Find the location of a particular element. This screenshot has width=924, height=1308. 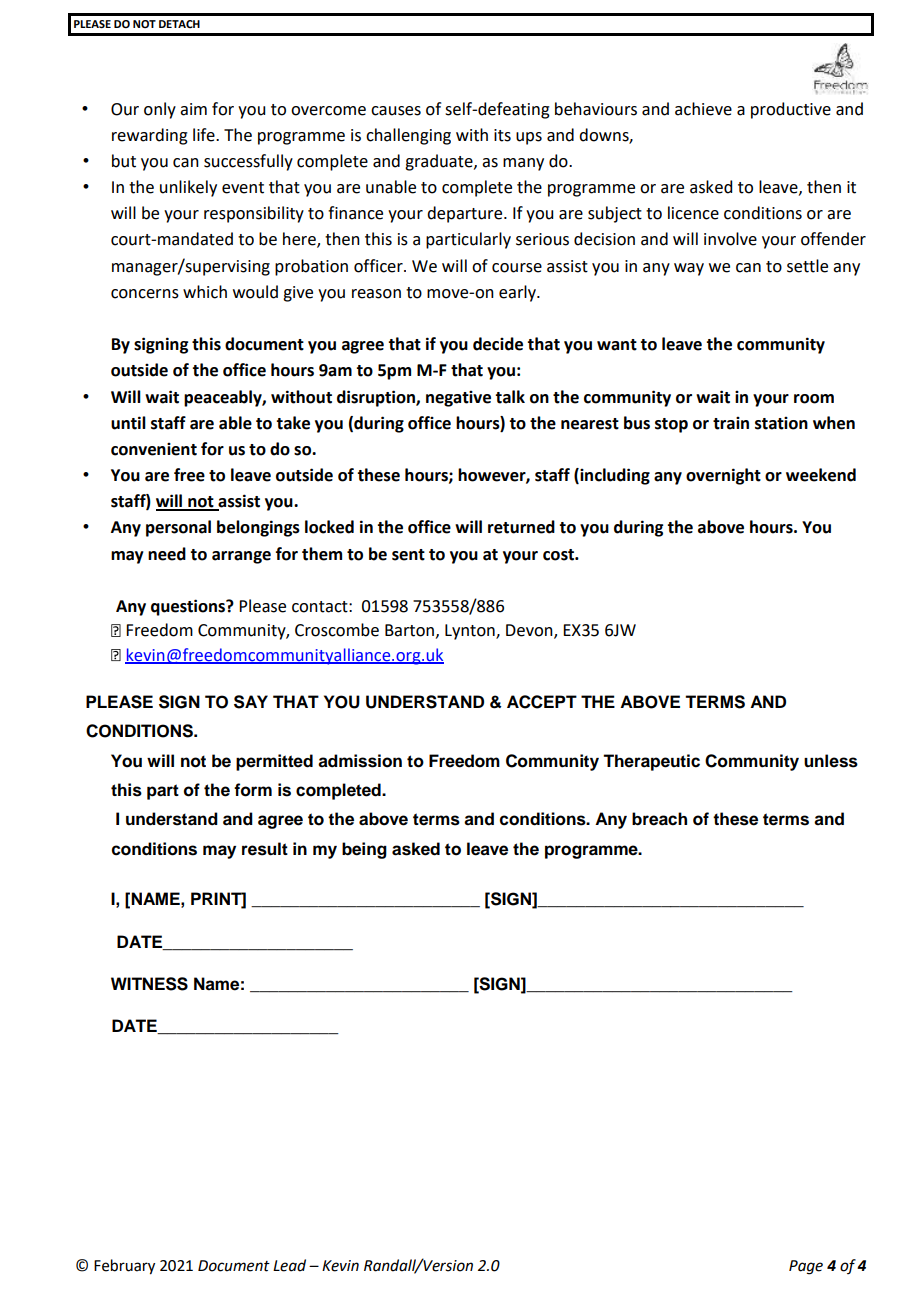

result is located at coordinates (265, 849).
